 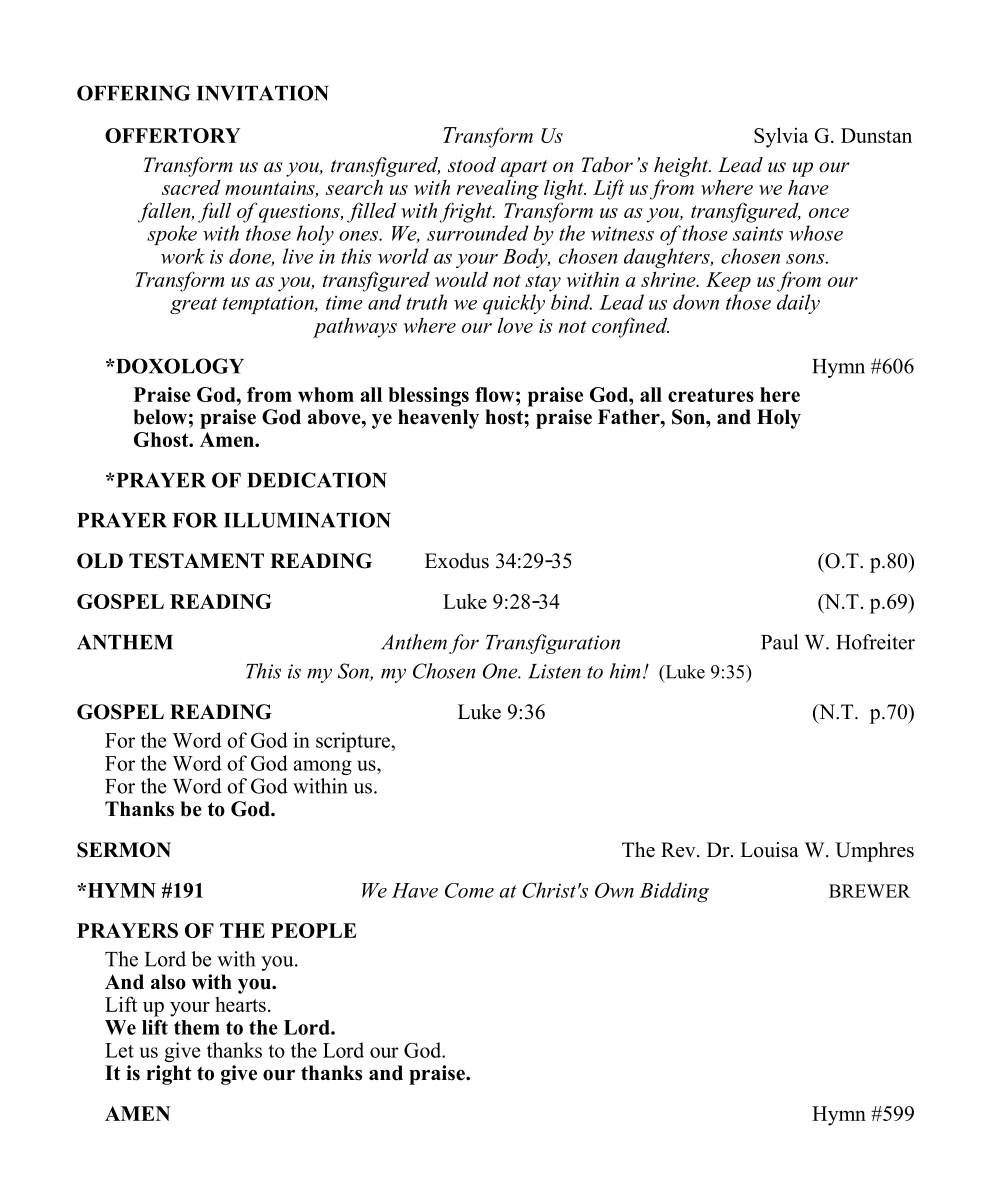 What do you see at coordinates (240, 1004) in the image?
I see `hearts` at bounding box center [240, 1004].
